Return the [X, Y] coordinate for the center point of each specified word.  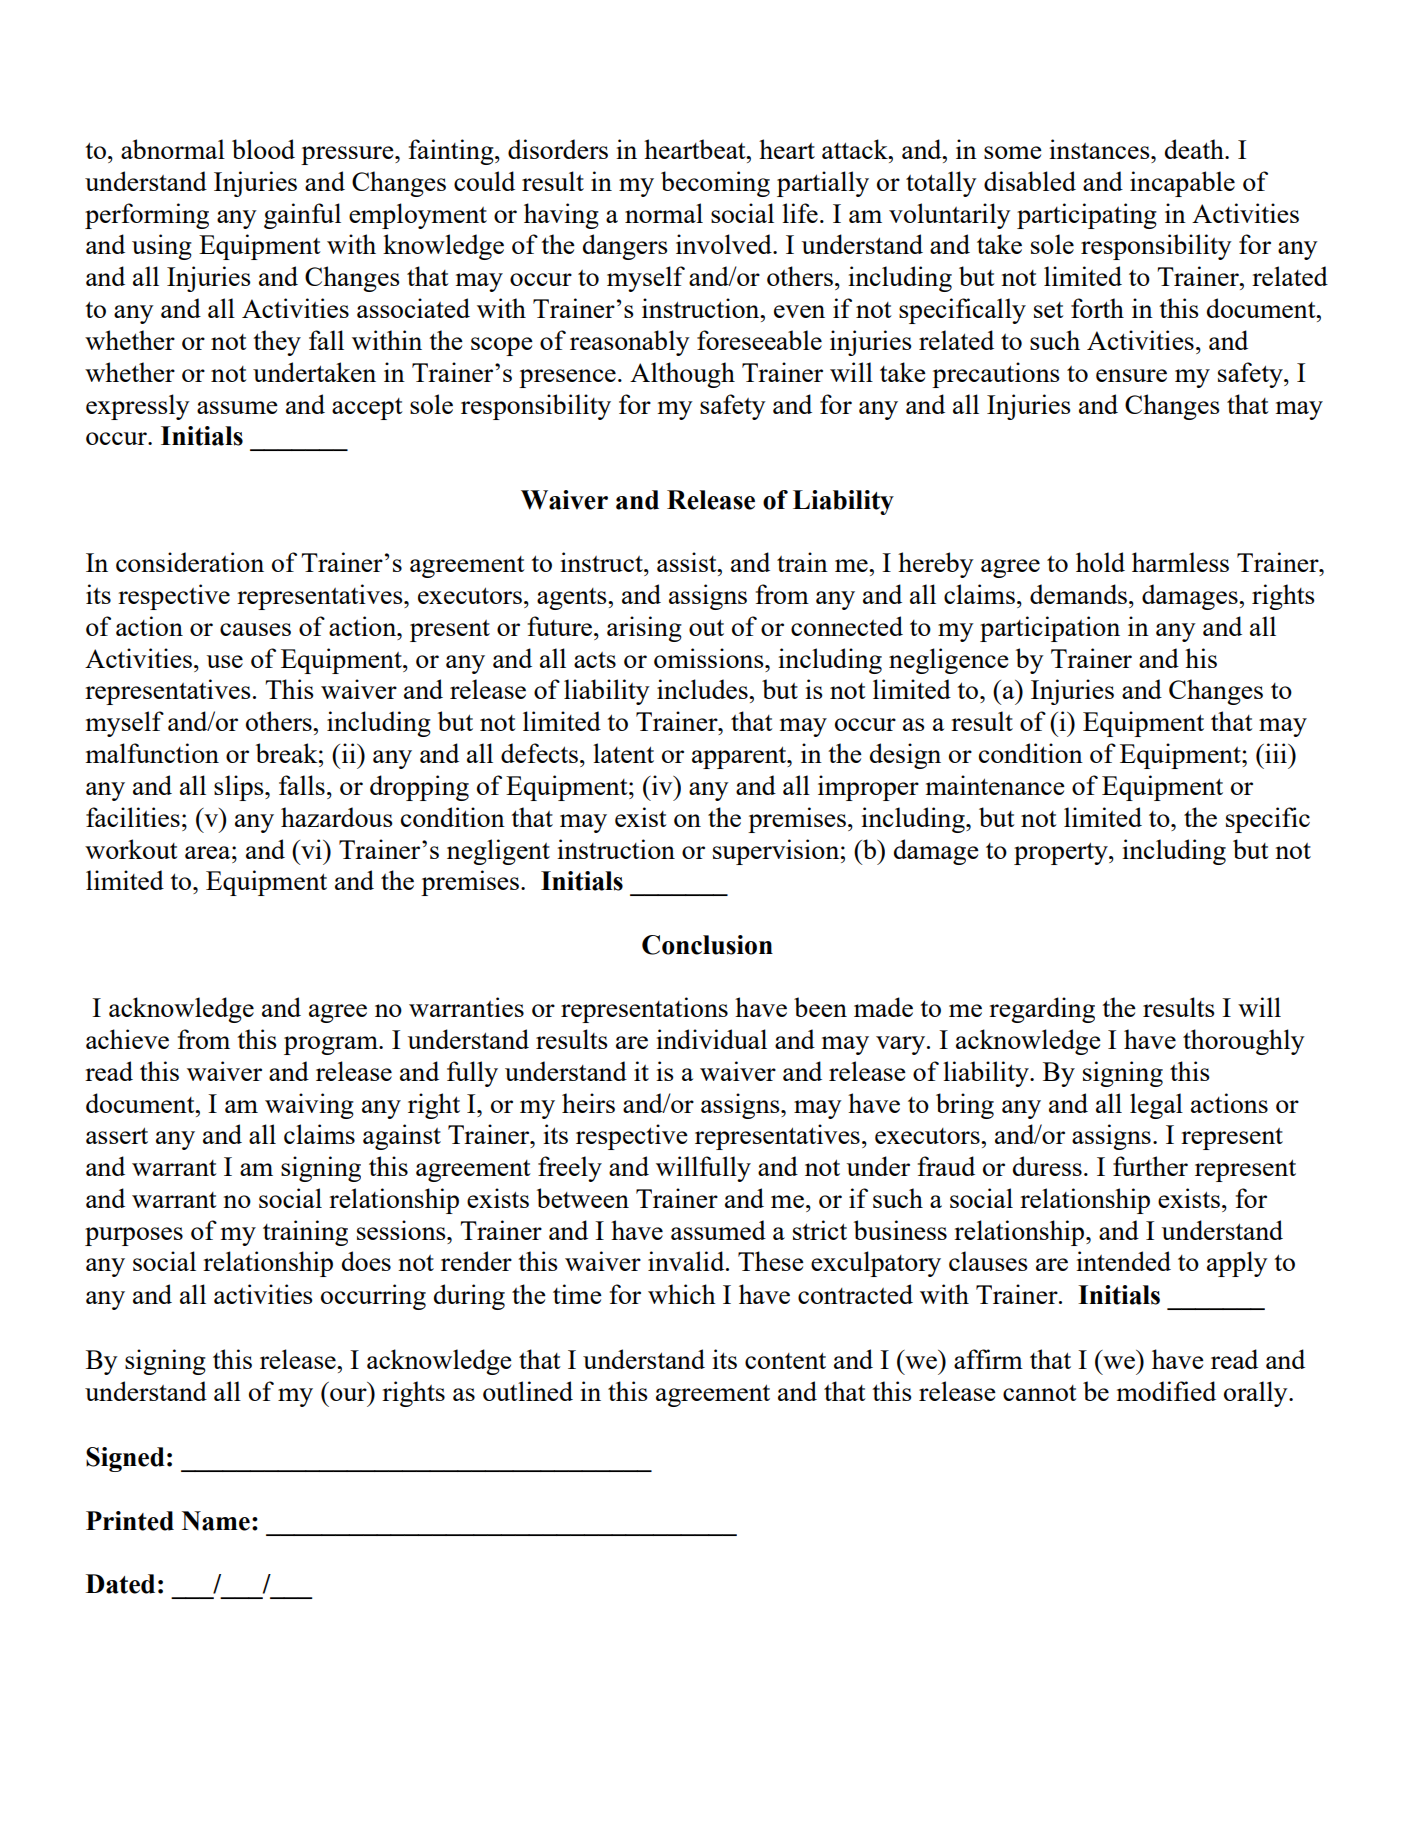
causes [255, 629]
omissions [710, 658]
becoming [715, 184]
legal [1156, 1106]
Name [216, 1521]
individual [711, 1039]
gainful [302, 216]
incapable [1182, 184]
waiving [309, 1106]
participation [1050, 629]
